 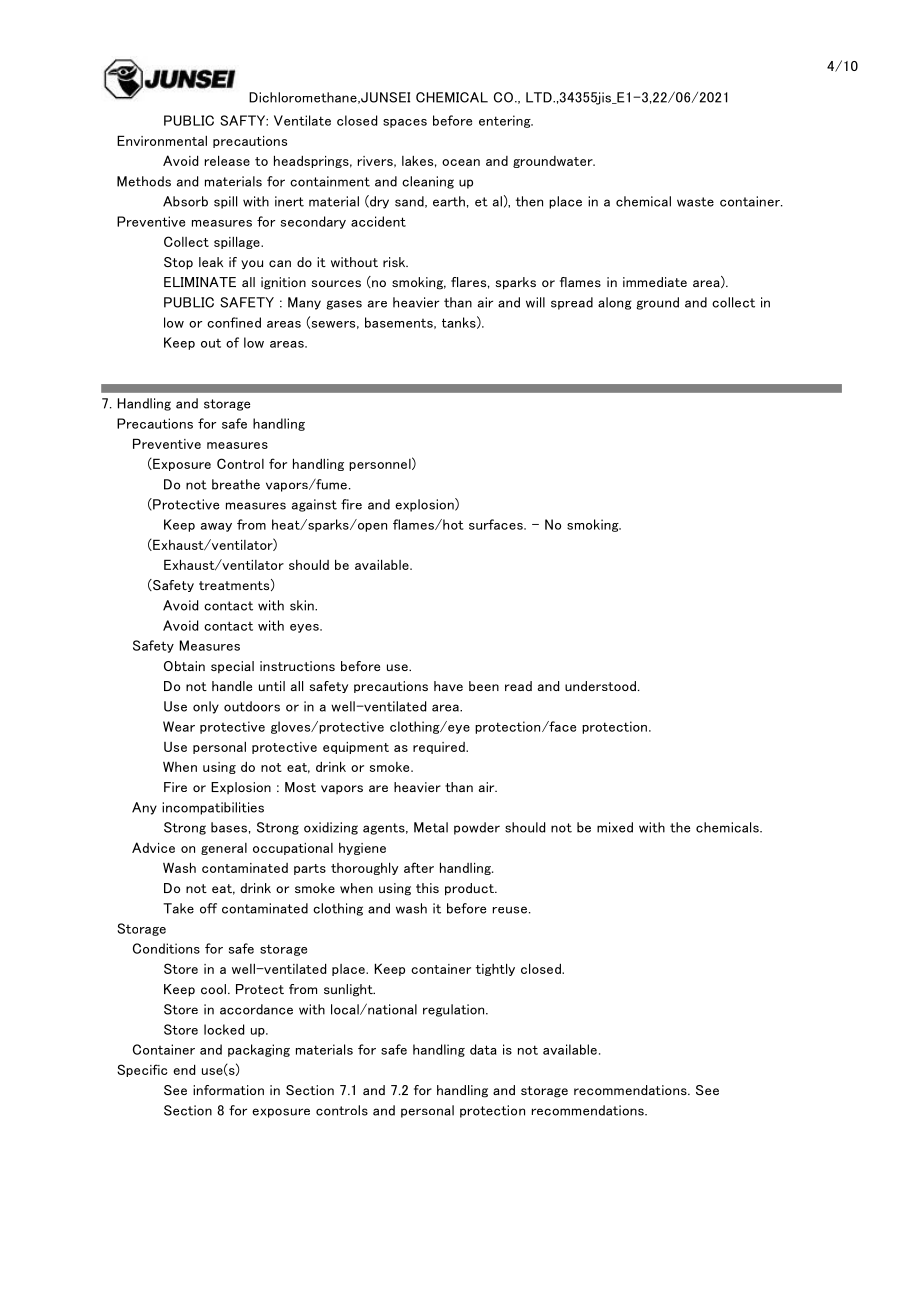 What do you see at coordinates (228, 1090) in the screenshot?
I see `information` at bounding box center [228, 1090].
